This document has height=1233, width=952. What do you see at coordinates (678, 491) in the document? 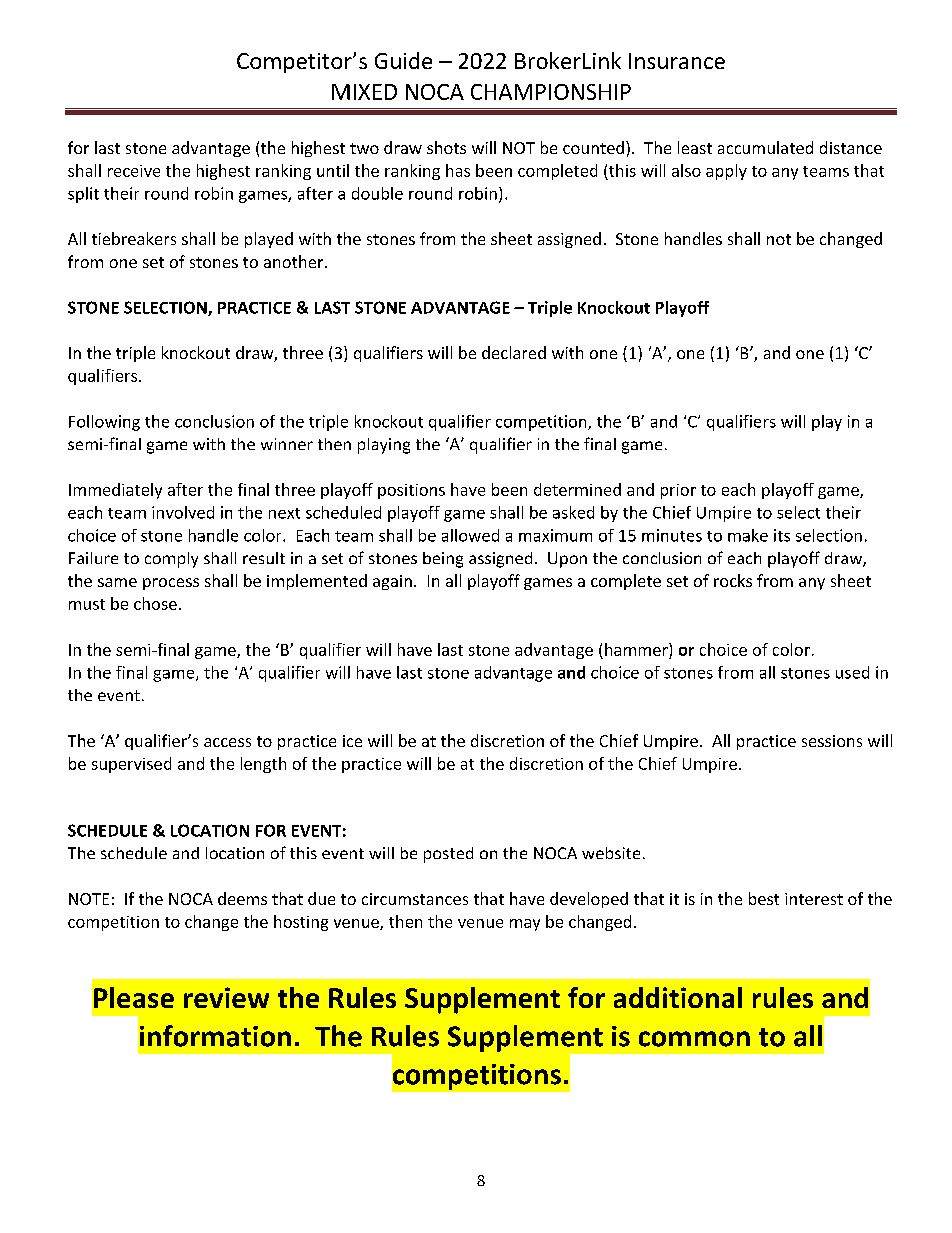
I see `prior` at bounding box center [678, 491].
